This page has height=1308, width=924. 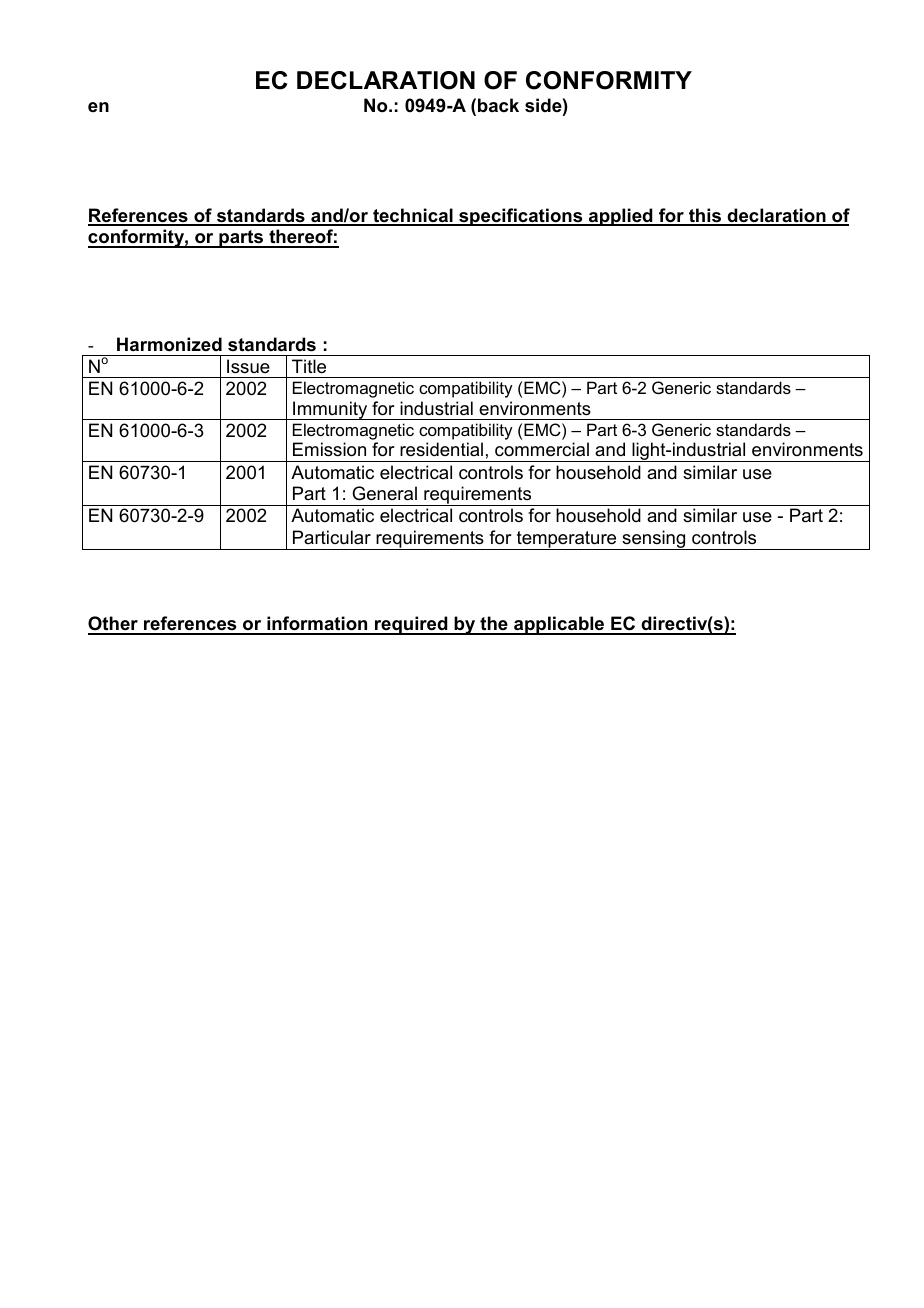 What do you see at coordinates (330, 410) in the page?
I see `Immunity` at bounding box center [330, 410].
